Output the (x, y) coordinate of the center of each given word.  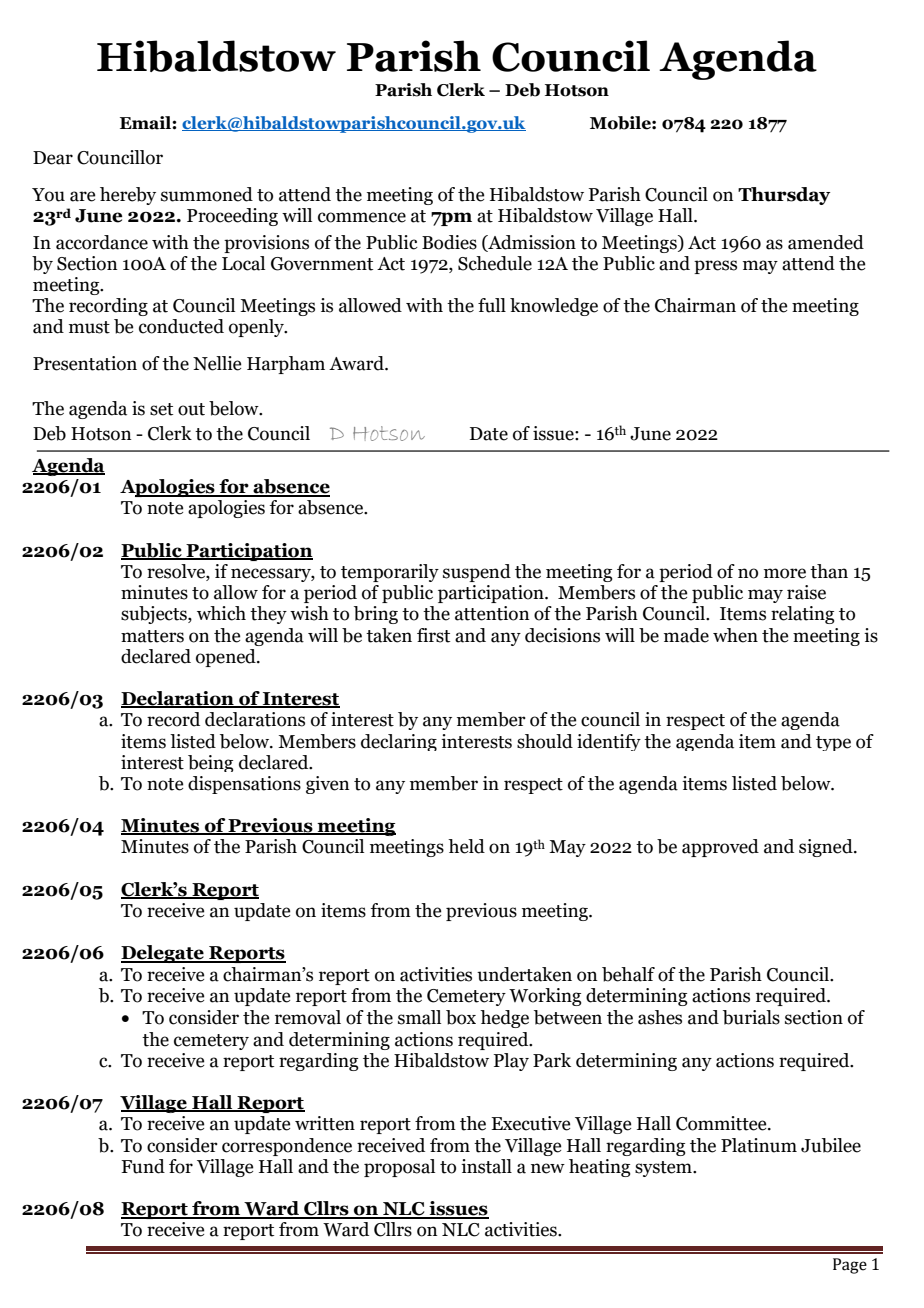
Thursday (784, 196)
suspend (477, 573)
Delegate (163, 954)
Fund (143, 1166)
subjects (155, 615)
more (785, 573)
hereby (128, 196)
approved (720, 848)
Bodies (449, 242)
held (466, 846)
